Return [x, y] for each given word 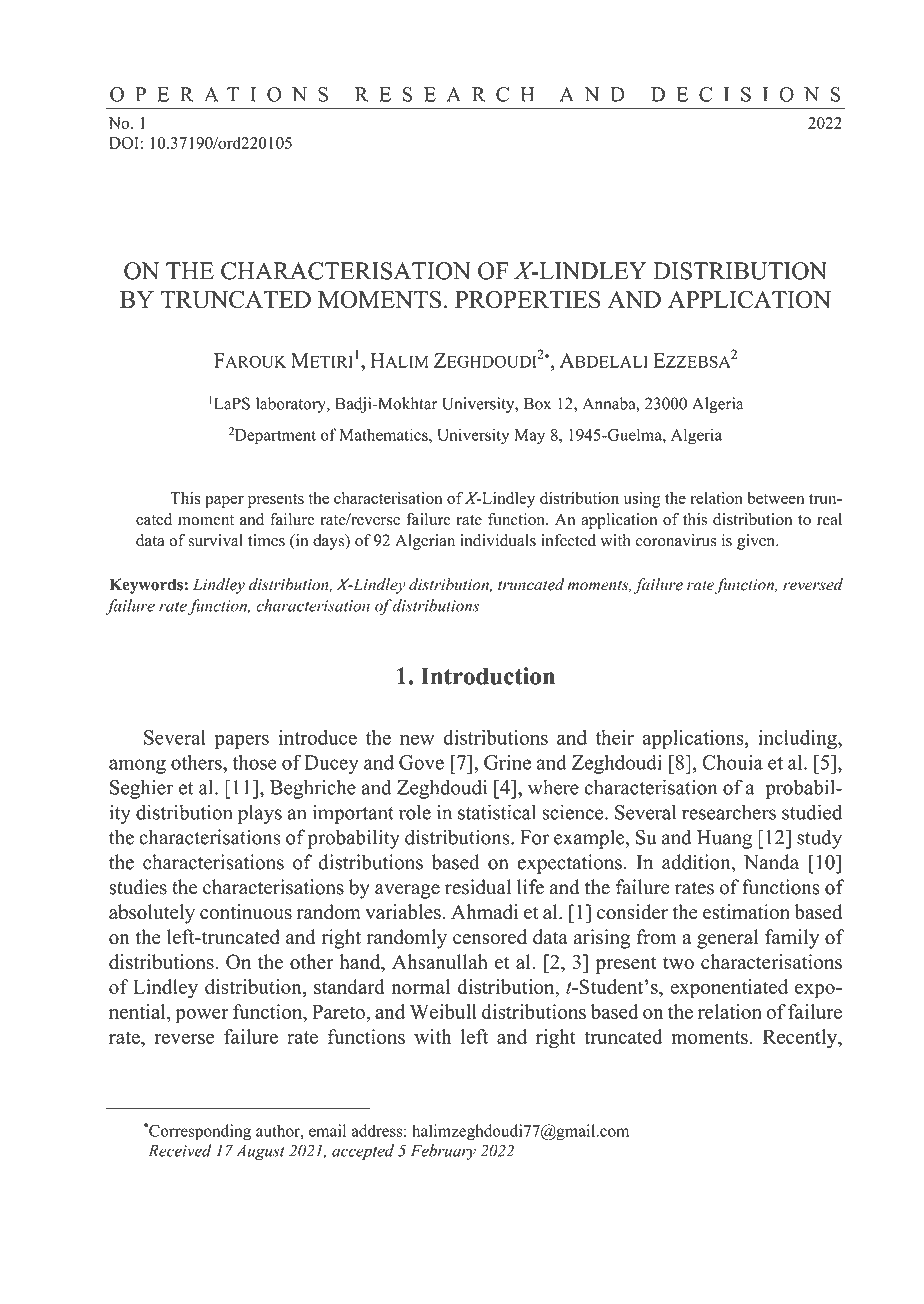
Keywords [146, 586]
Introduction [488, 676]
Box [537, 403]
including [798, 739]
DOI [124, 143]
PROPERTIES [527, 299]
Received [180, 1150]
